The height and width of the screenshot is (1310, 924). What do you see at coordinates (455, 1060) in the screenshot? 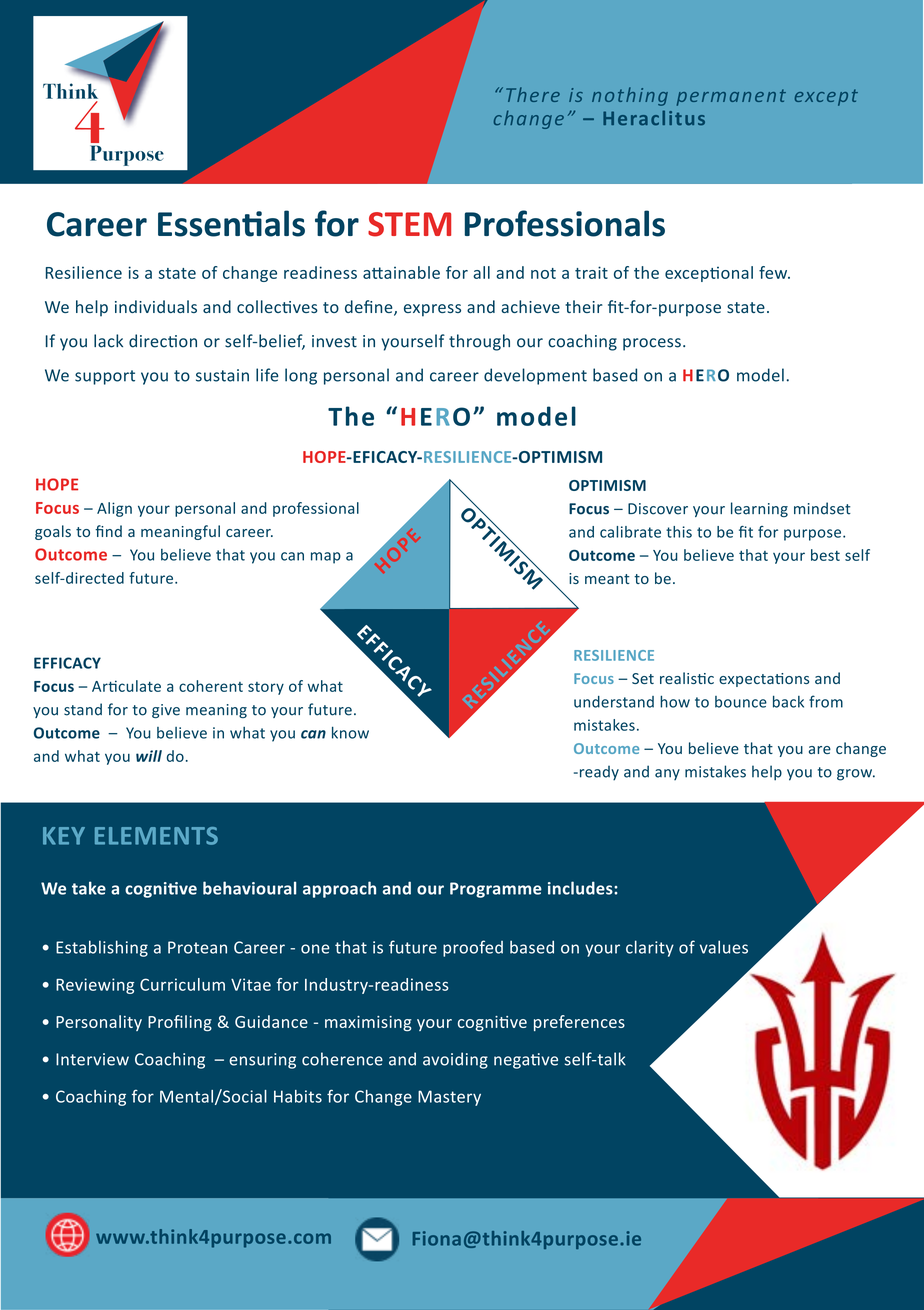
I see `avoiding` at bounding box center [455, 1060].
